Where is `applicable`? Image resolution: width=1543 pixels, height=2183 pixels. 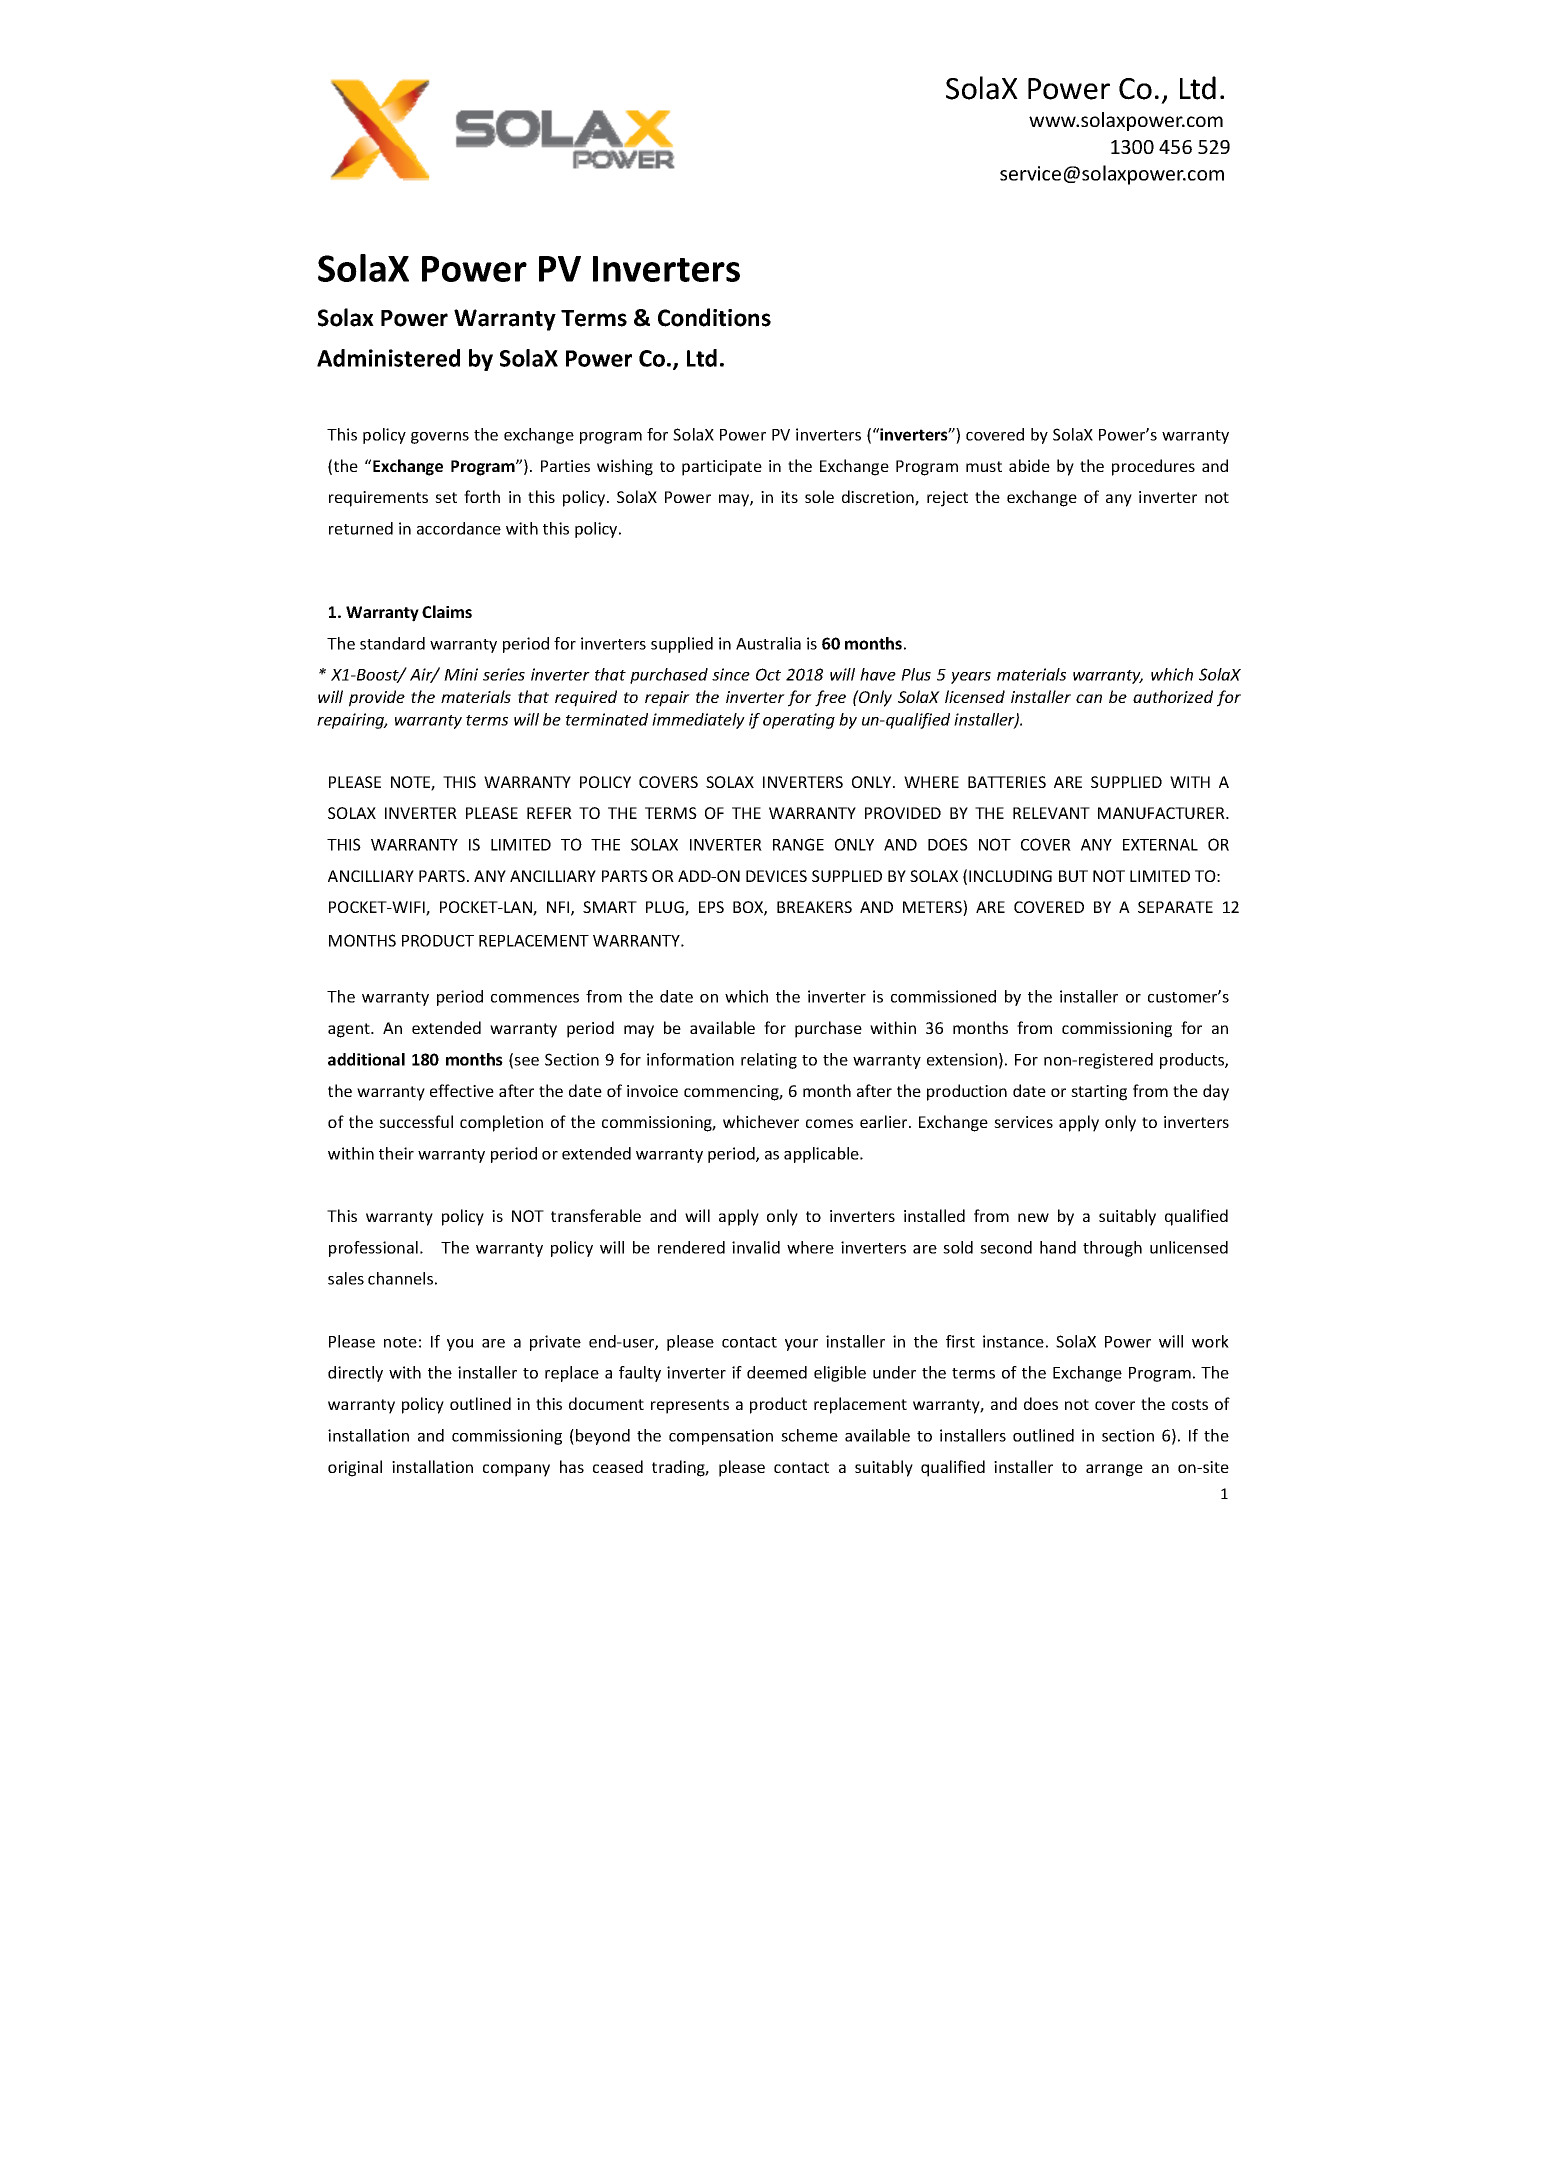
applicable is located at coordinates (822, 1155).
